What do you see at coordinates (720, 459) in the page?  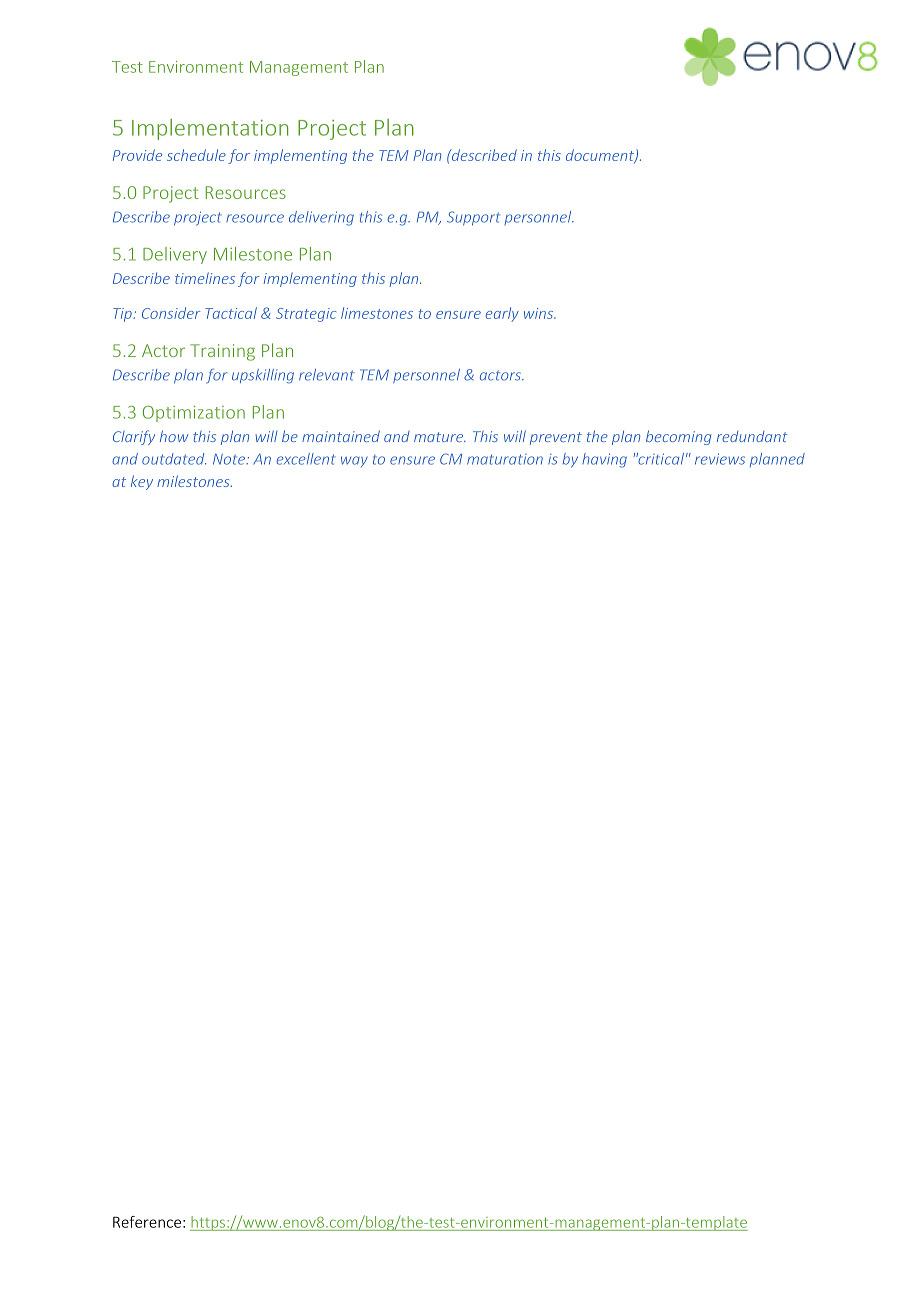 I see `reviews` at bounding box center [720, 459].
